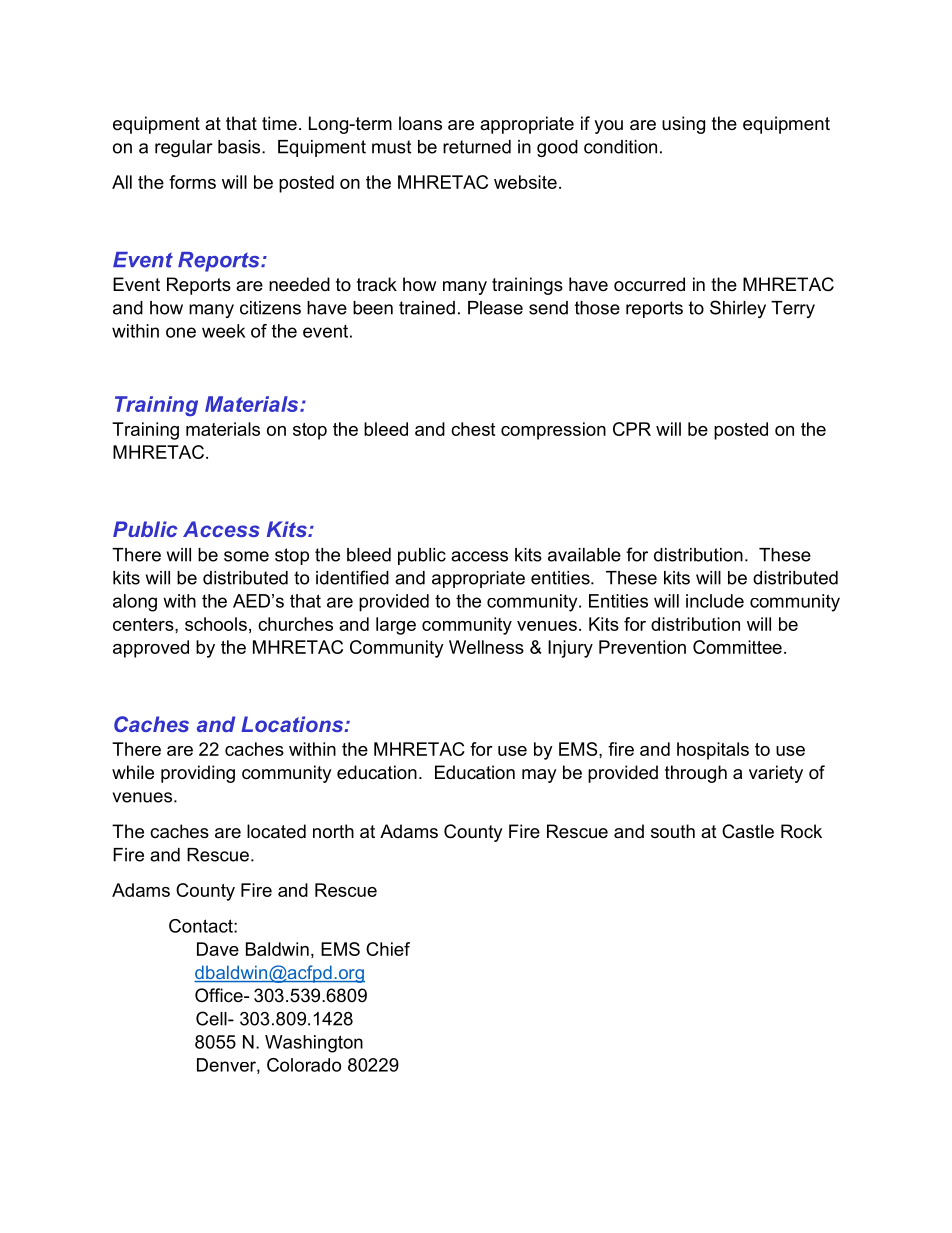 This page has height=1233, width=952. Describe the element at coordinates (184, 148) in the page. I see `regular` at that location.
